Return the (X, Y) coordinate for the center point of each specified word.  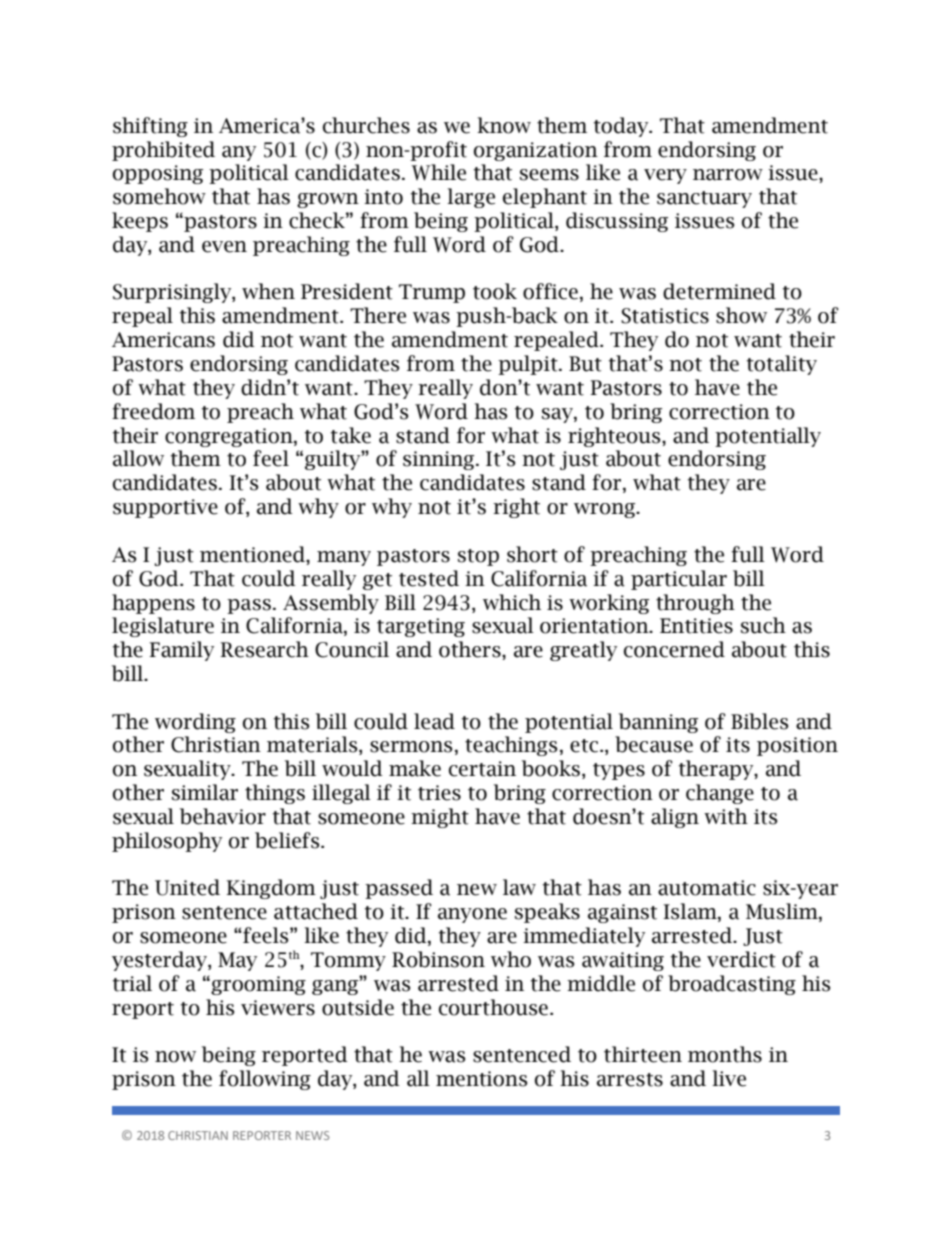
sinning (440, 460)
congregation (230, 437)
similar (205, 792)
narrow (728, 175)
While (438, 172)
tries (439, 793)
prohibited (163, 151)
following (265, 1080)
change (720, 794)
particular (679, 580)
